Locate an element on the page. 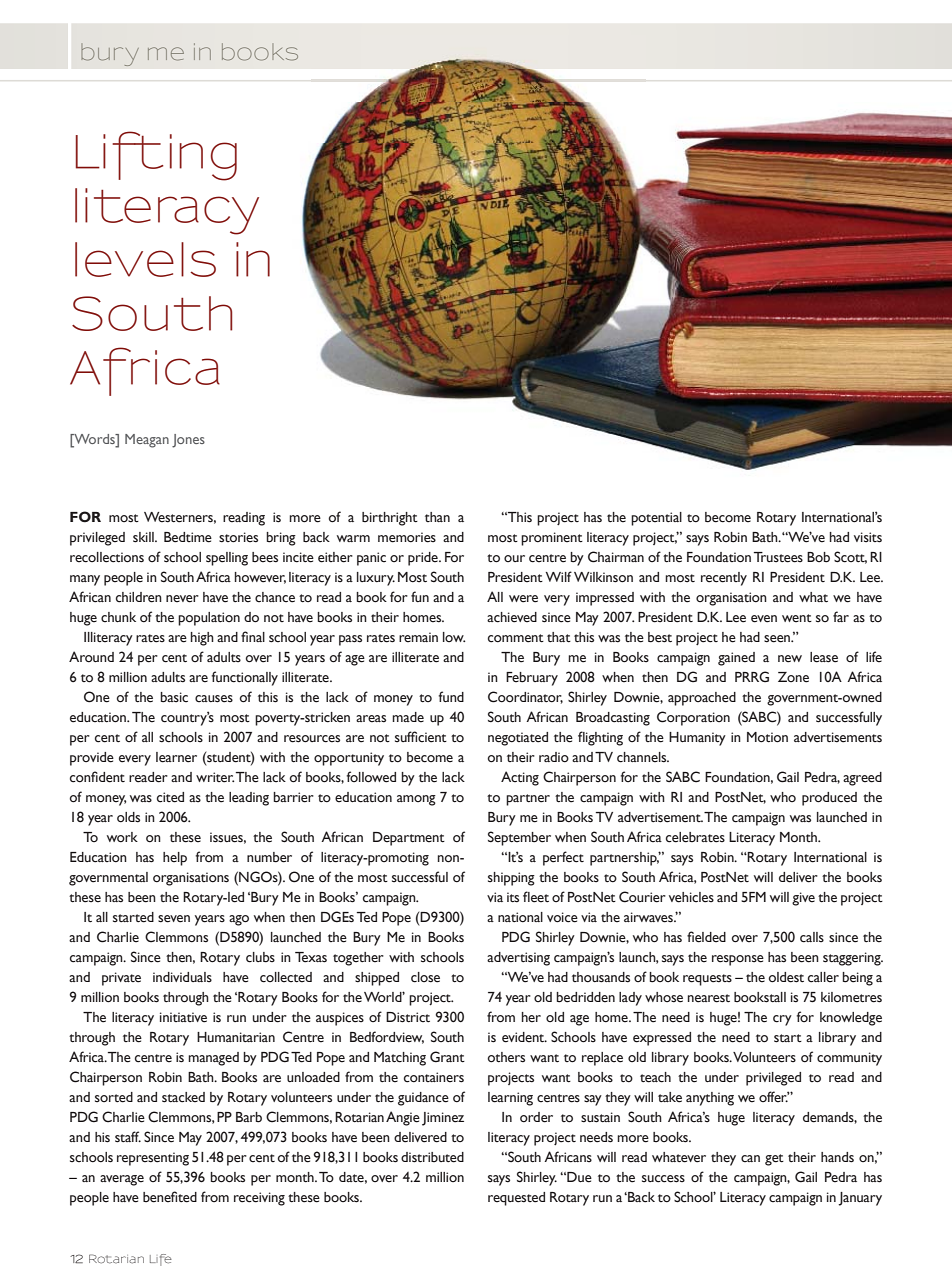  ago is located at coordinates (239, 920).
